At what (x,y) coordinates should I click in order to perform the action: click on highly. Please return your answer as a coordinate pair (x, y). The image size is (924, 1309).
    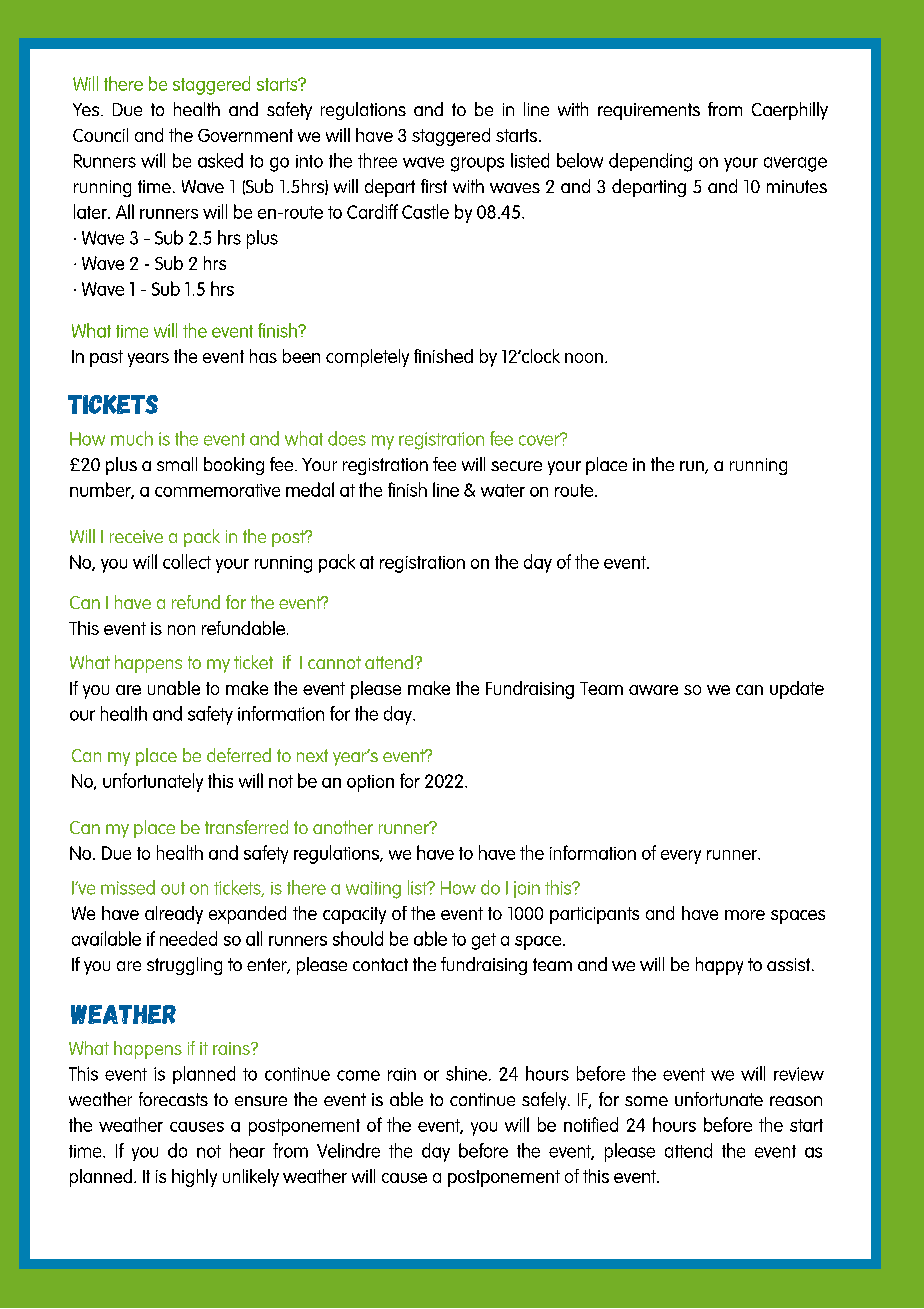
    Looking at the image, I should click on (194, 1178).
